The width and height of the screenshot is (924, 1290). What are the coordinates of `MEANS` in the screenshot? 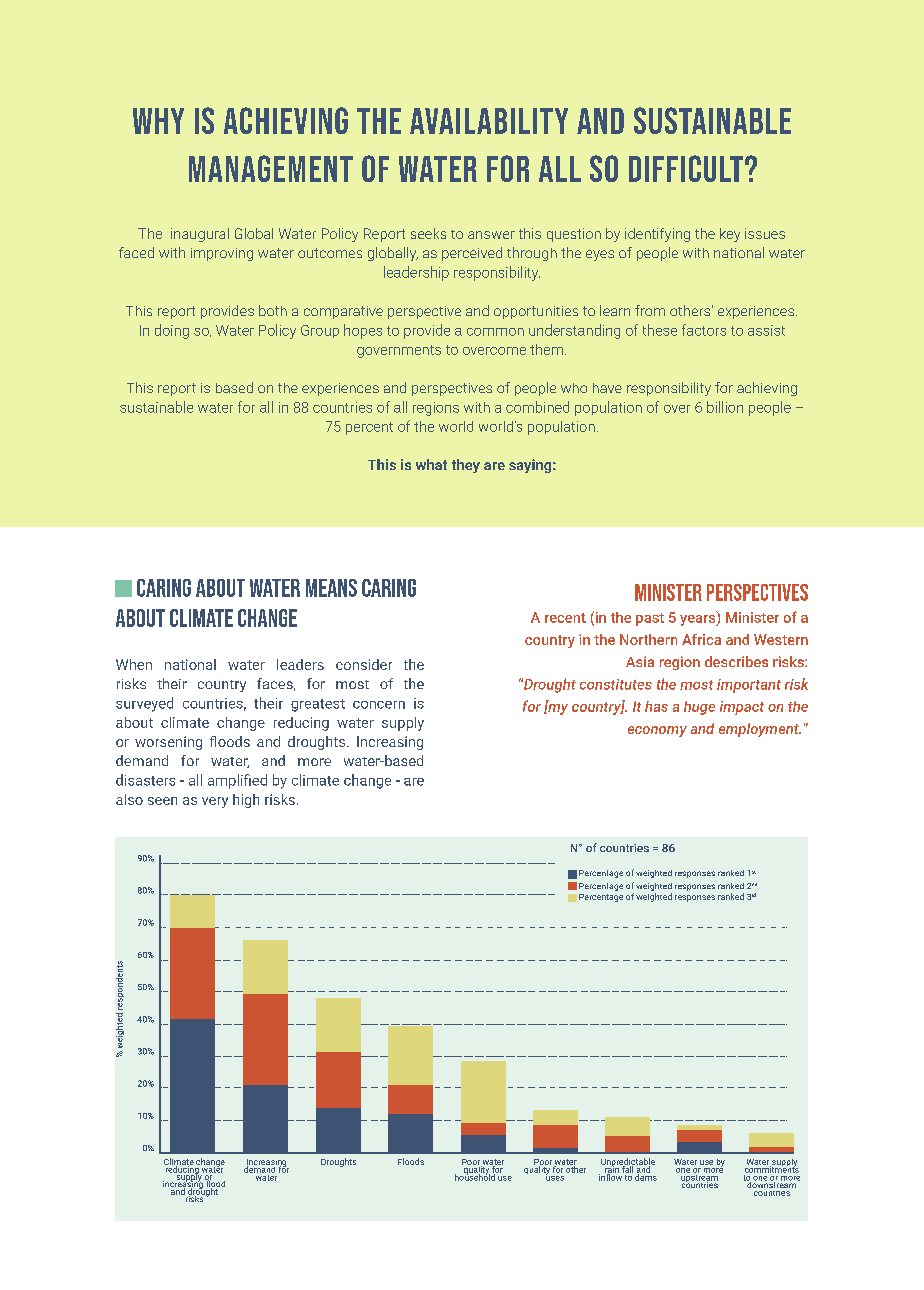 It's located at (331, 588).
